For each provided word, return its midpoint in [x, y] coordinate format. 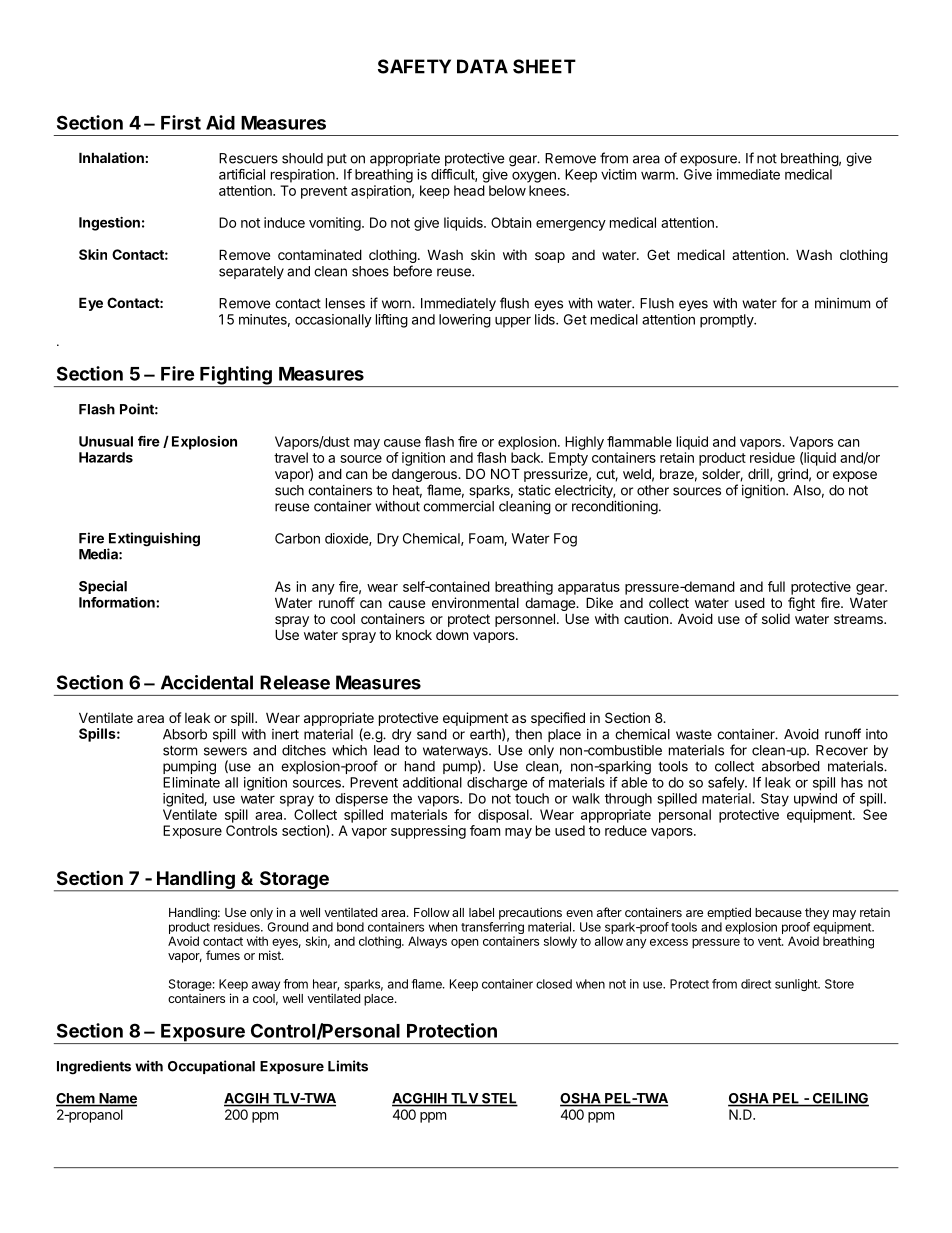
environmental [475, 602]
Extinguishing [154, 540]
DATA [482, 66]
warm [658, 175]
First [181, 122]
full [776, 586]
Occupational [211, 1067]
